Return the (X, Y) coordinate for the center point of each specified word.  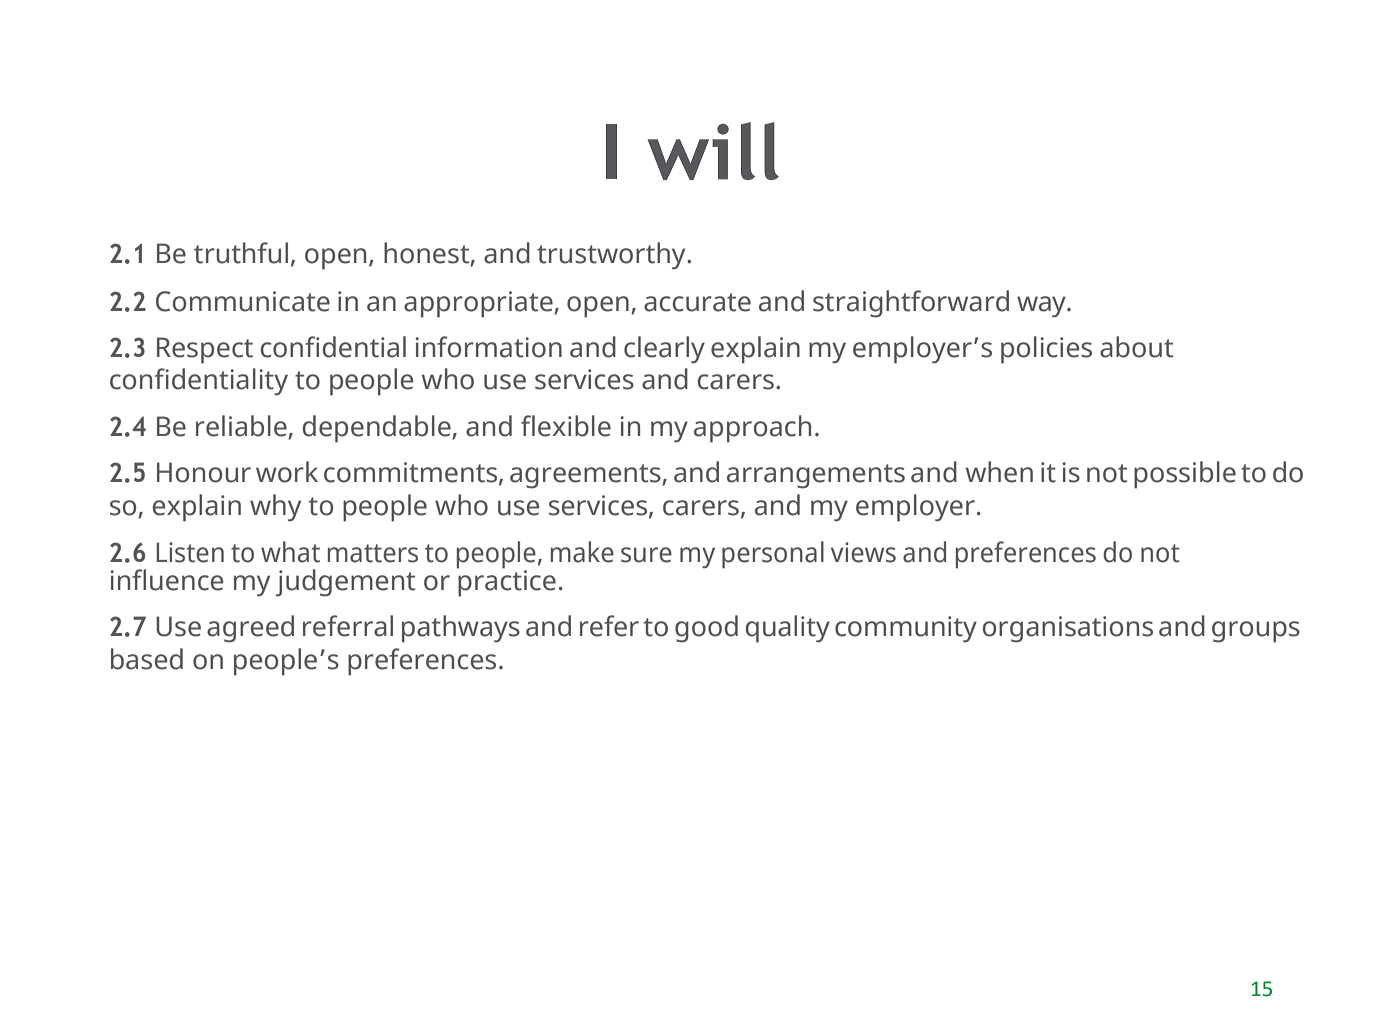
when (999, 472)
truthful (241, 253)
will (713, 151)
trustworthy (612, 256)
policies (1046, 350)
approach (752, 429)
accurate (697, 302)
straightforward (911, 304)
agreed (250, 629)
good (706, 629)
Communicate (243, 301)
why (275, 508)
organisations (1068, 629)
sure (646, 555)
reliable (242, 427)
